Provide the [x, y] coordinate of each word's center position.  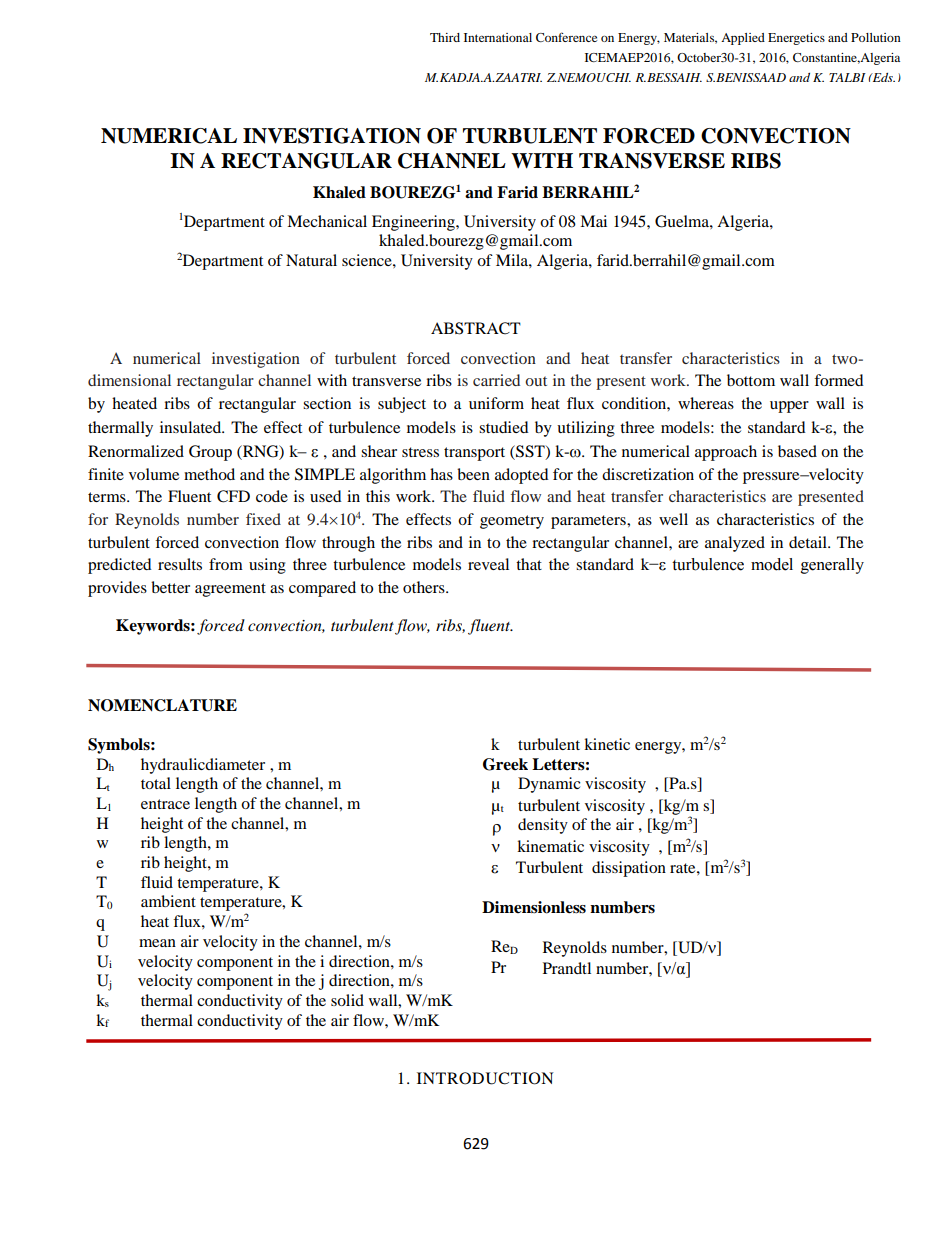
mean [157, 943]
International [498, 37]
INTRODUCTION [485, 1078]
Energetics [796, 39]
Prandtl [567, 968]
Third [445, 37]
